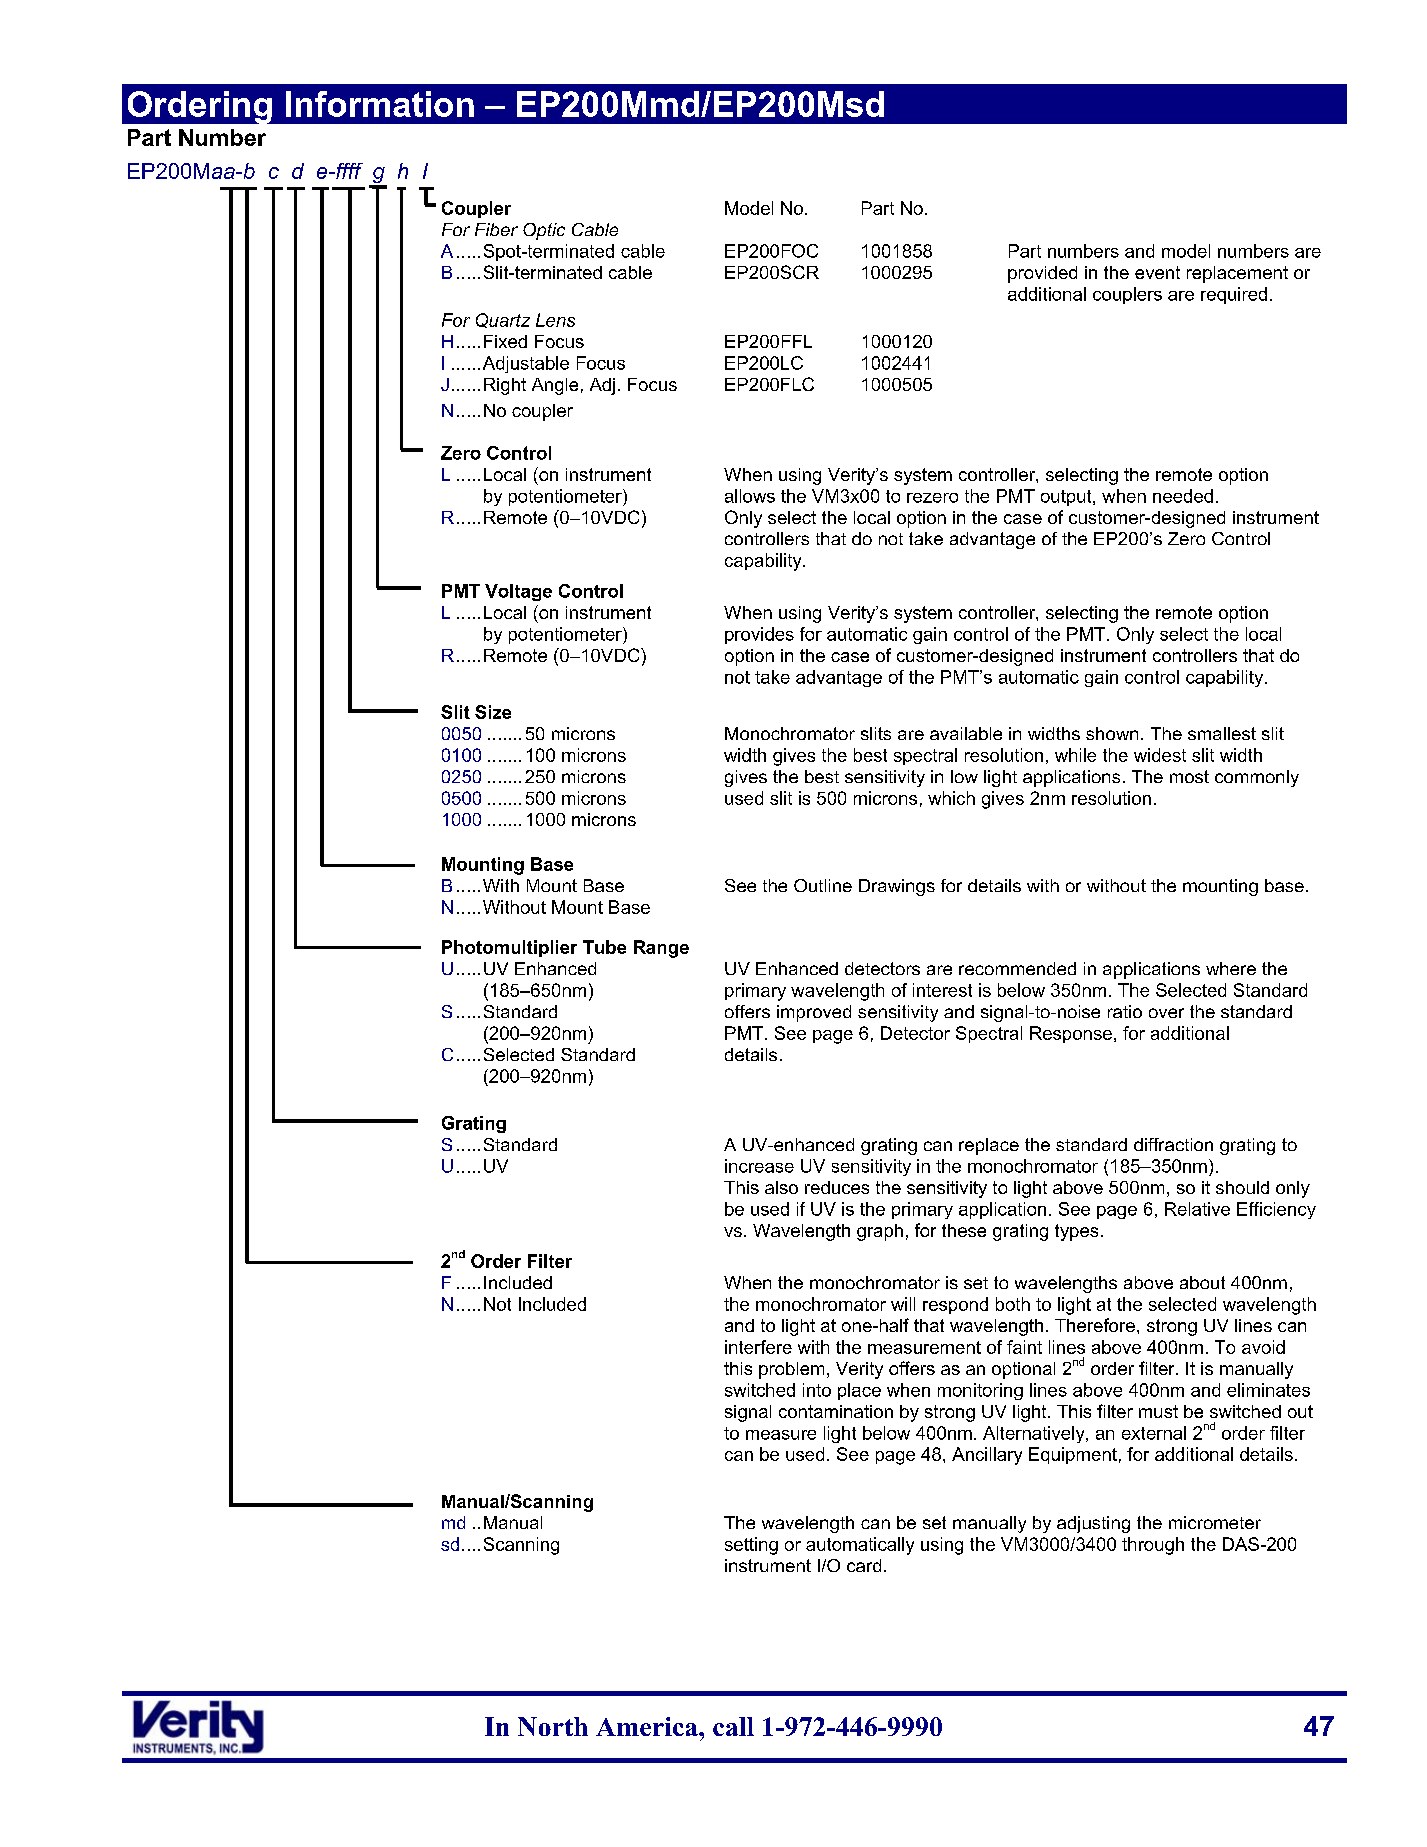 This image has height=1847, width=1427. Describe the element at coordinates (1042, 274) in the image. I see `provided` at that location.
